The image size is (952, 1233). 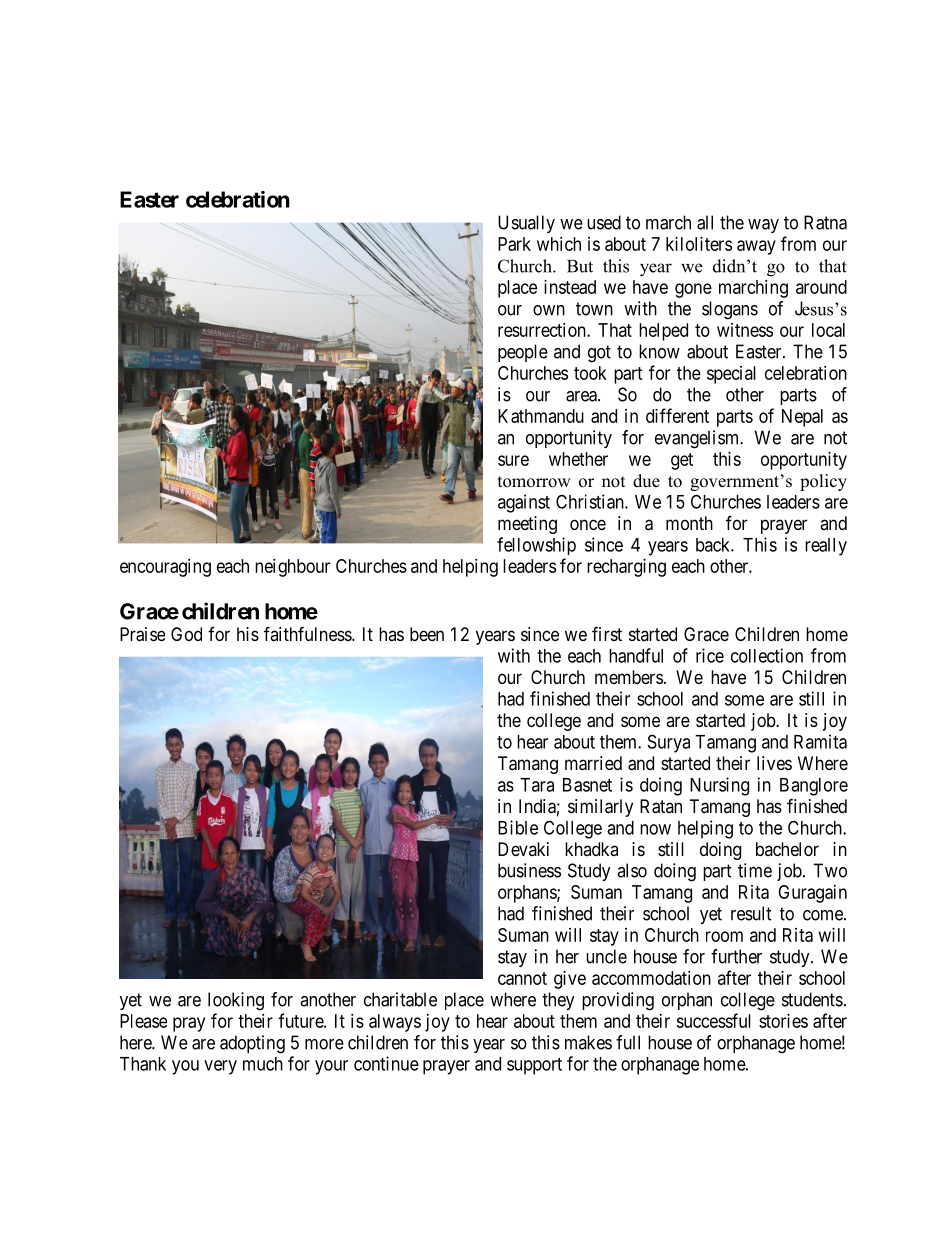 I want to click on collection, so click(x=767, y=655).
